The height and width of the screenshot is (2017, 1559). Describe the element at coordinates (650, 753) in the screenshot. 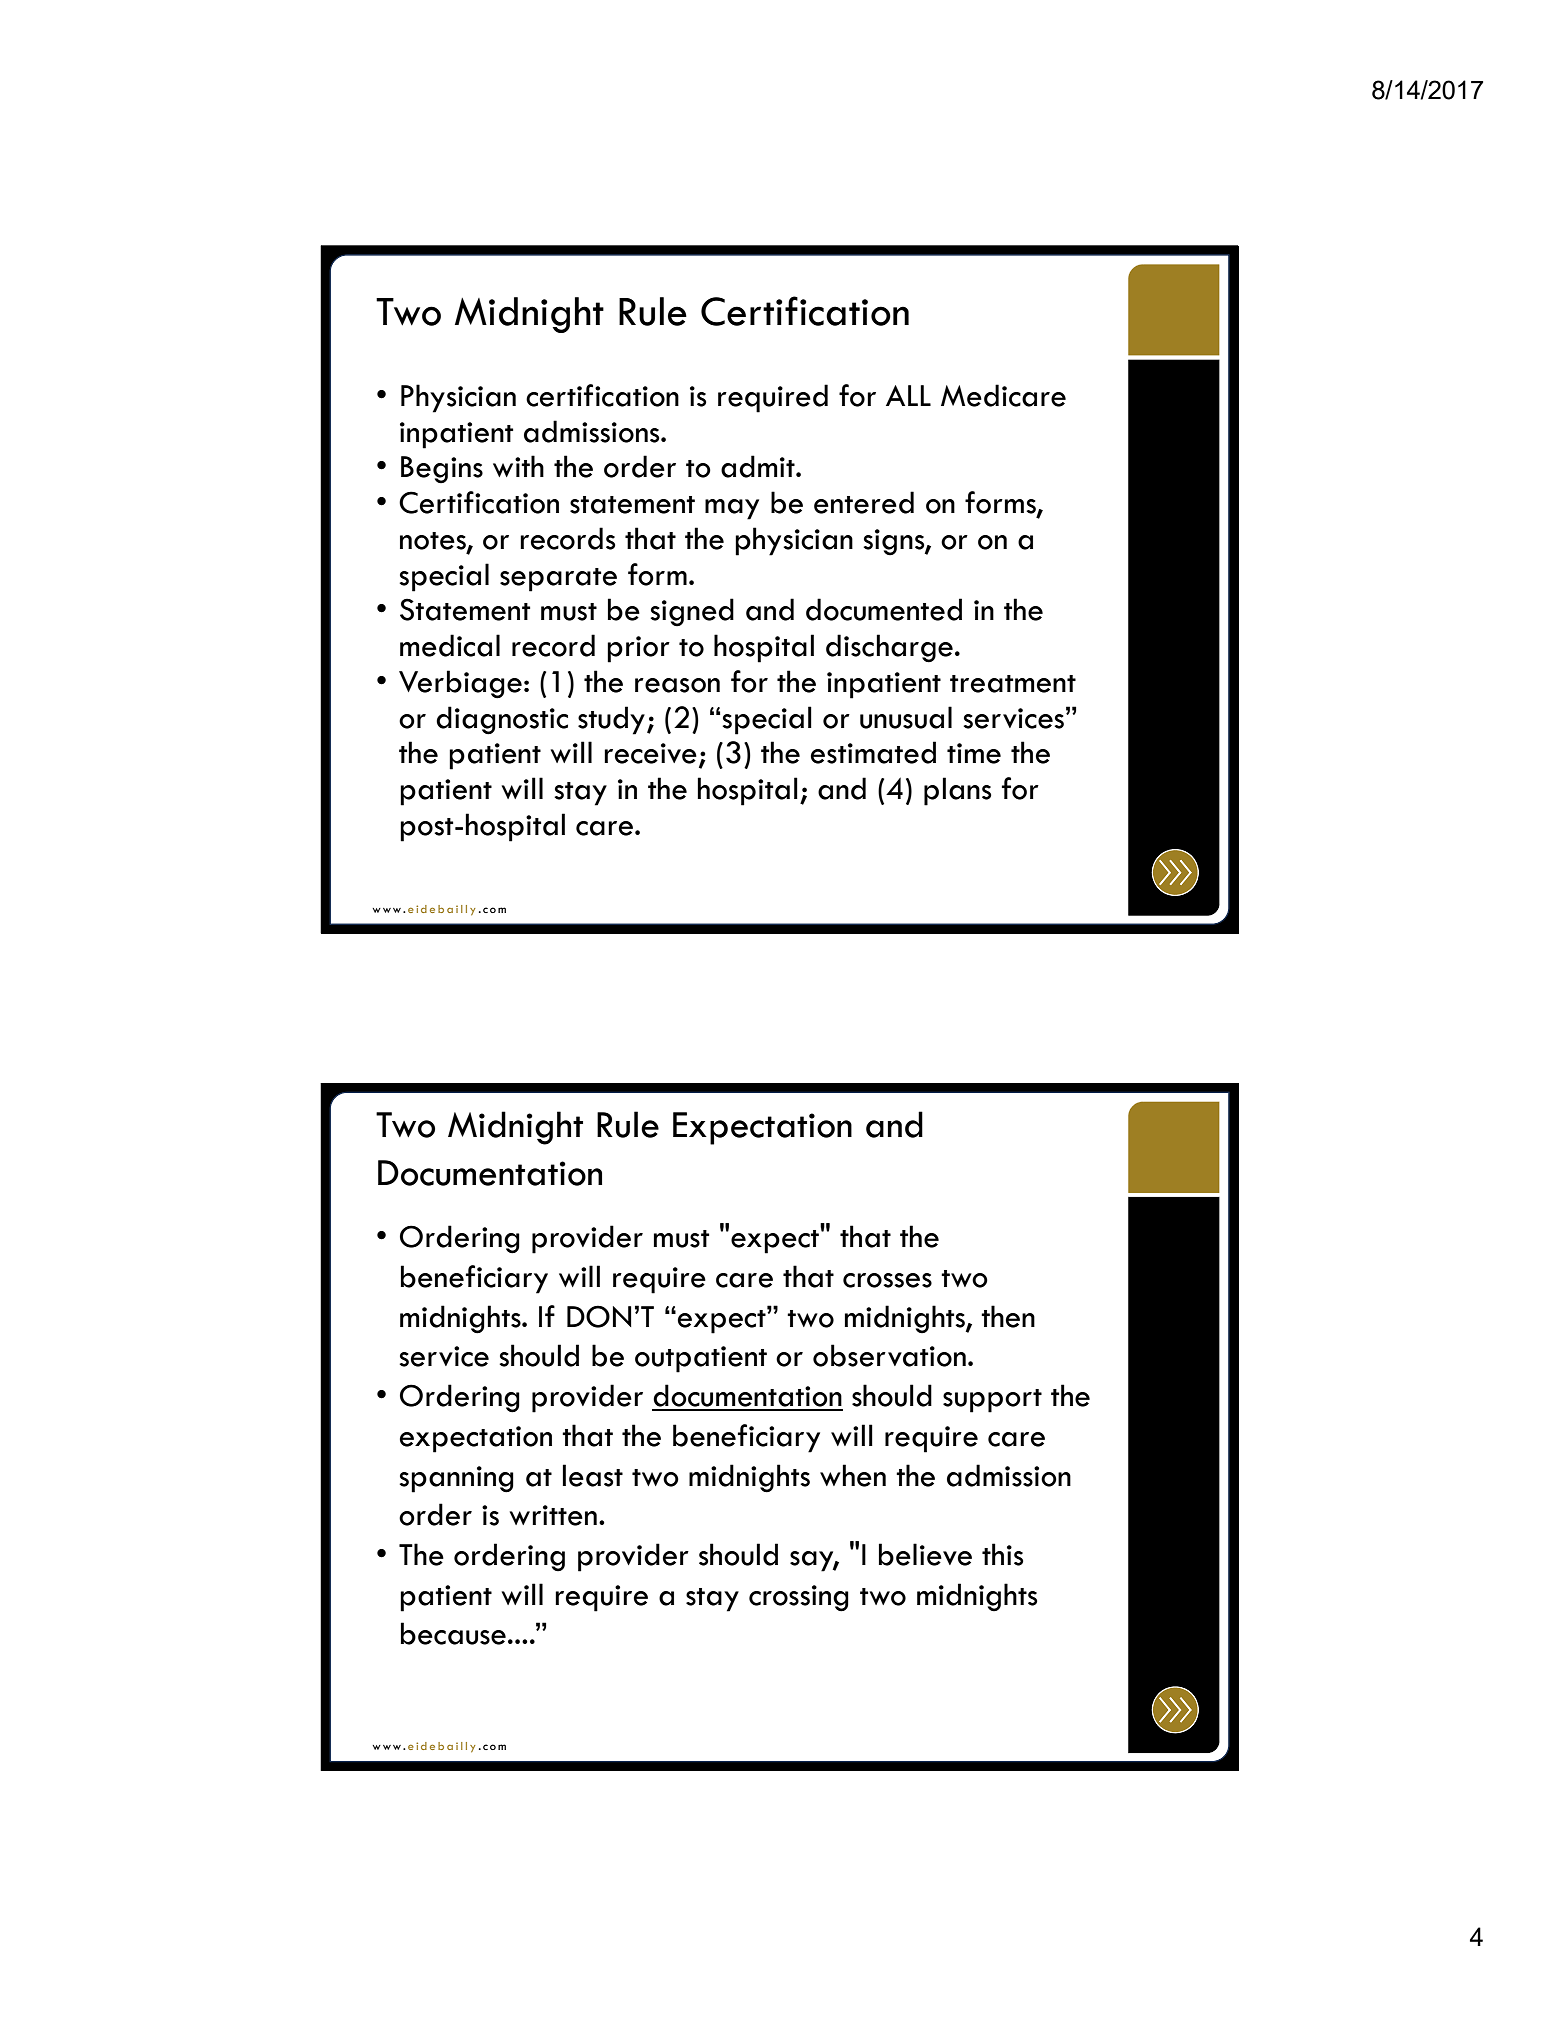

I see `receive` at that location.
